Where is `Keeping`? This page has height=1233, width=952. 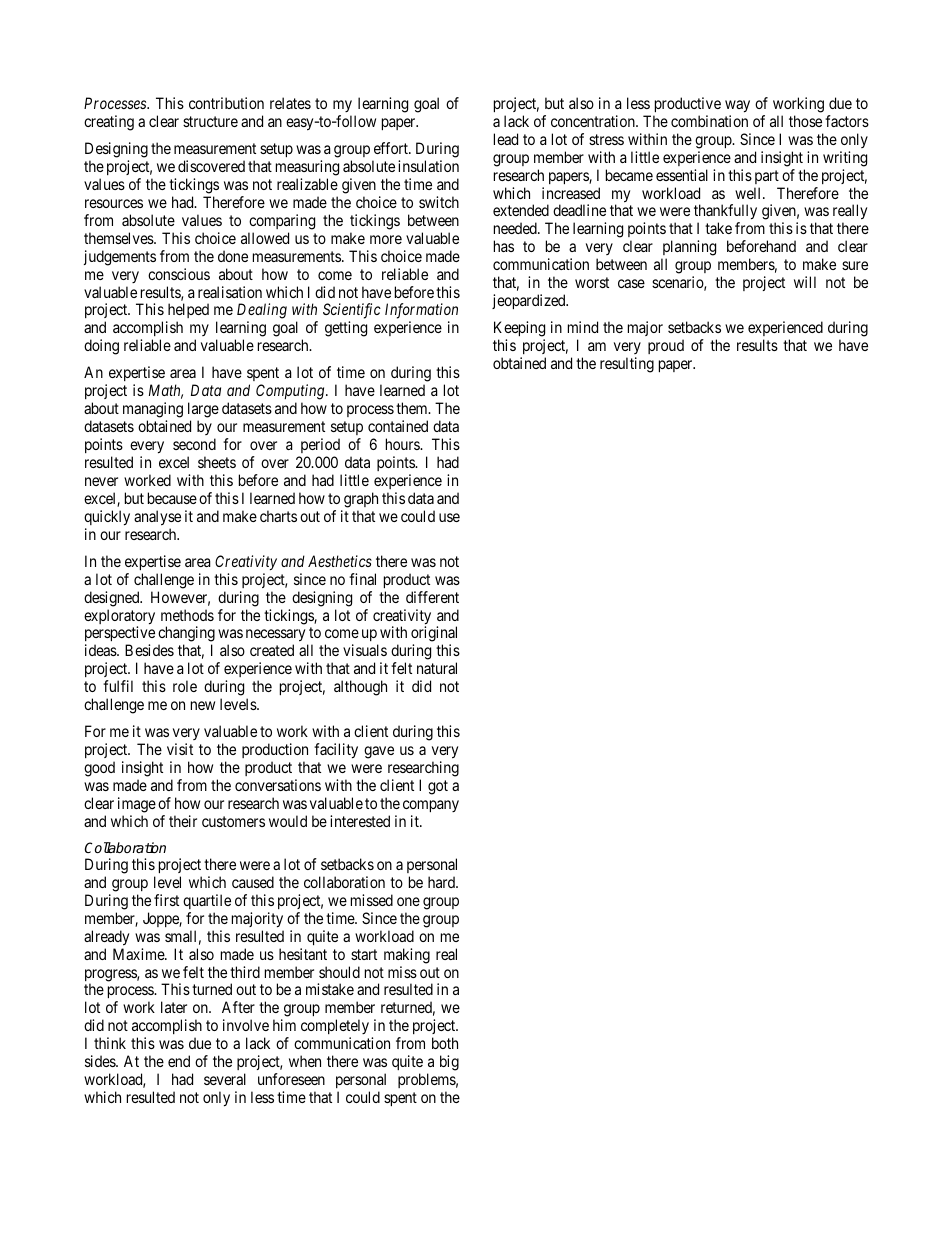
Keeping is located at coordinates (519, 330).
